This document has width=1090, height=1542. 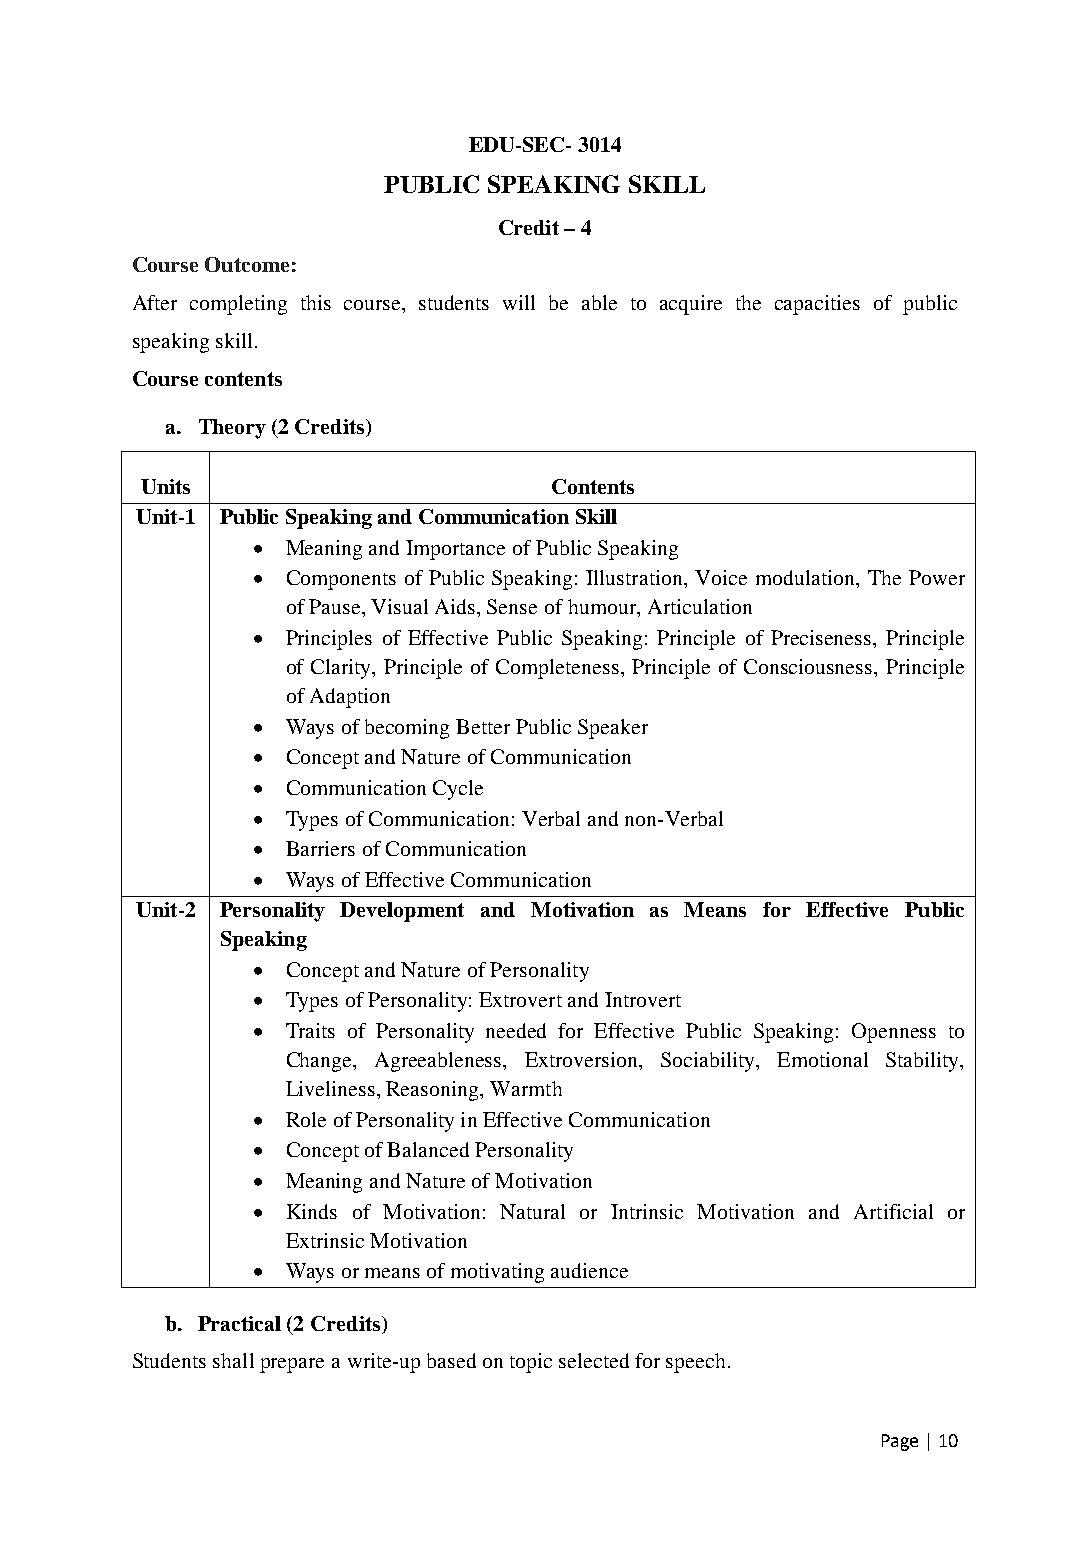 What do you see at coordinates (809, 666) in the document?
I see `Consciousness` at bounding box center [809, 666].
